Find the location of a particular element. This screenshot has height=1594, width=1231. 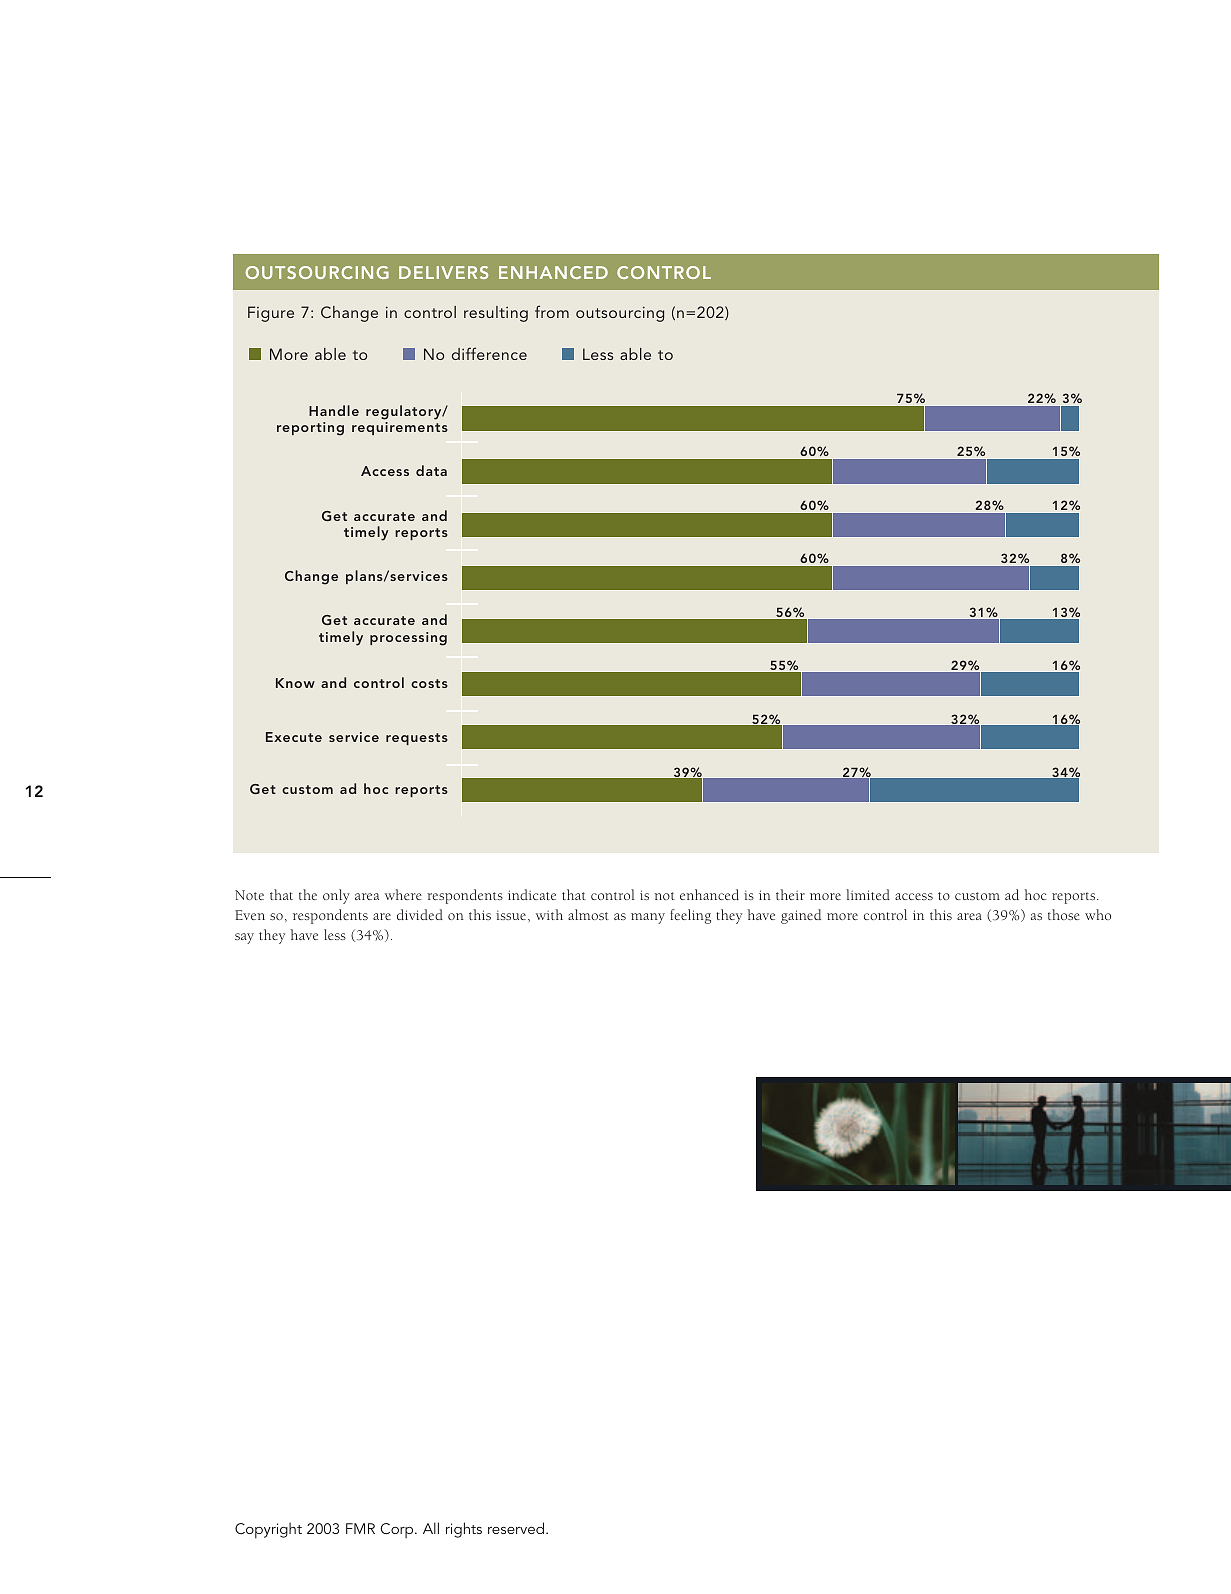

FMR is located at coordinates (360, 1528).
